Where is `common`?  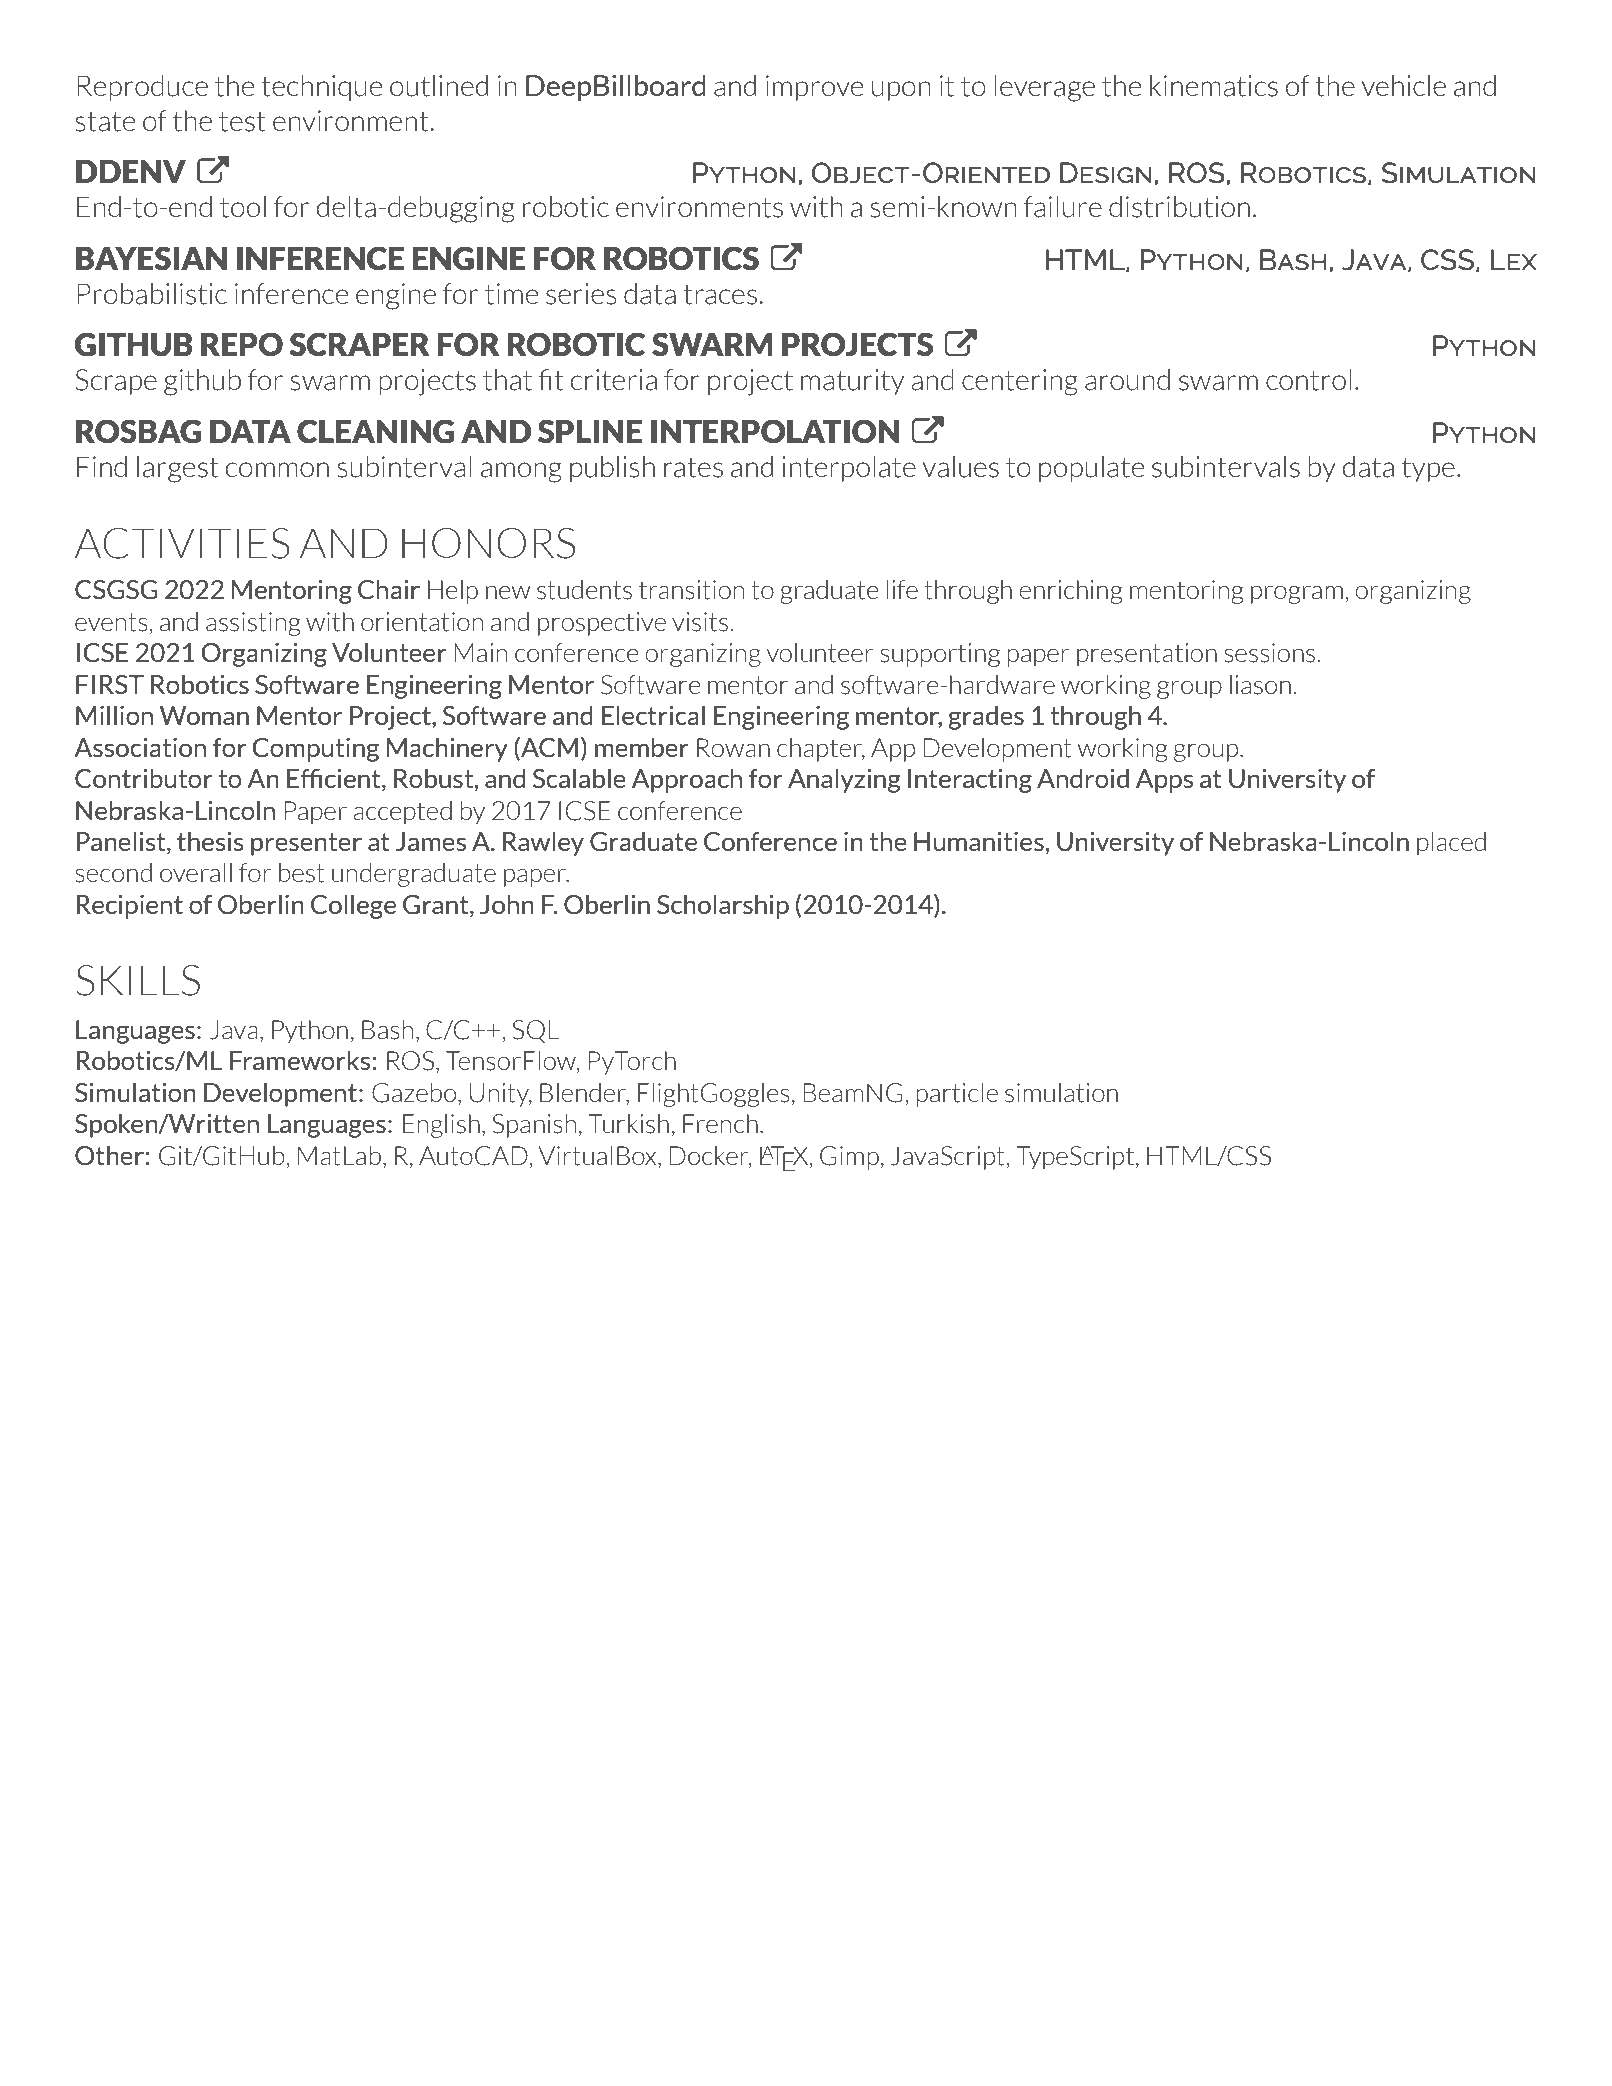 common is located at coordinates (277, 469).
